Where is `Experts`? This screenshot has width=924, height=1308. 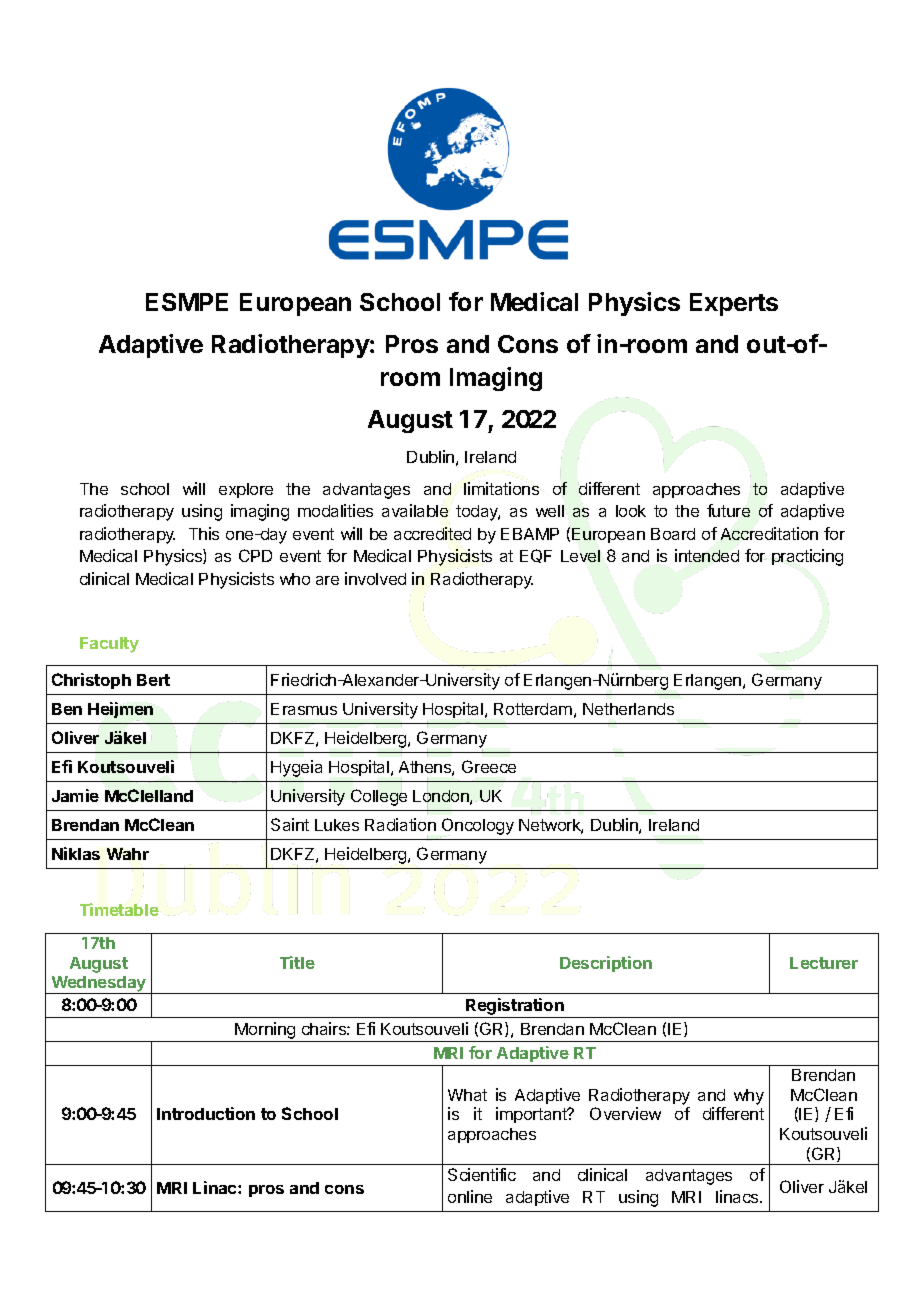
Experts is located at coordinates (734, 304).
